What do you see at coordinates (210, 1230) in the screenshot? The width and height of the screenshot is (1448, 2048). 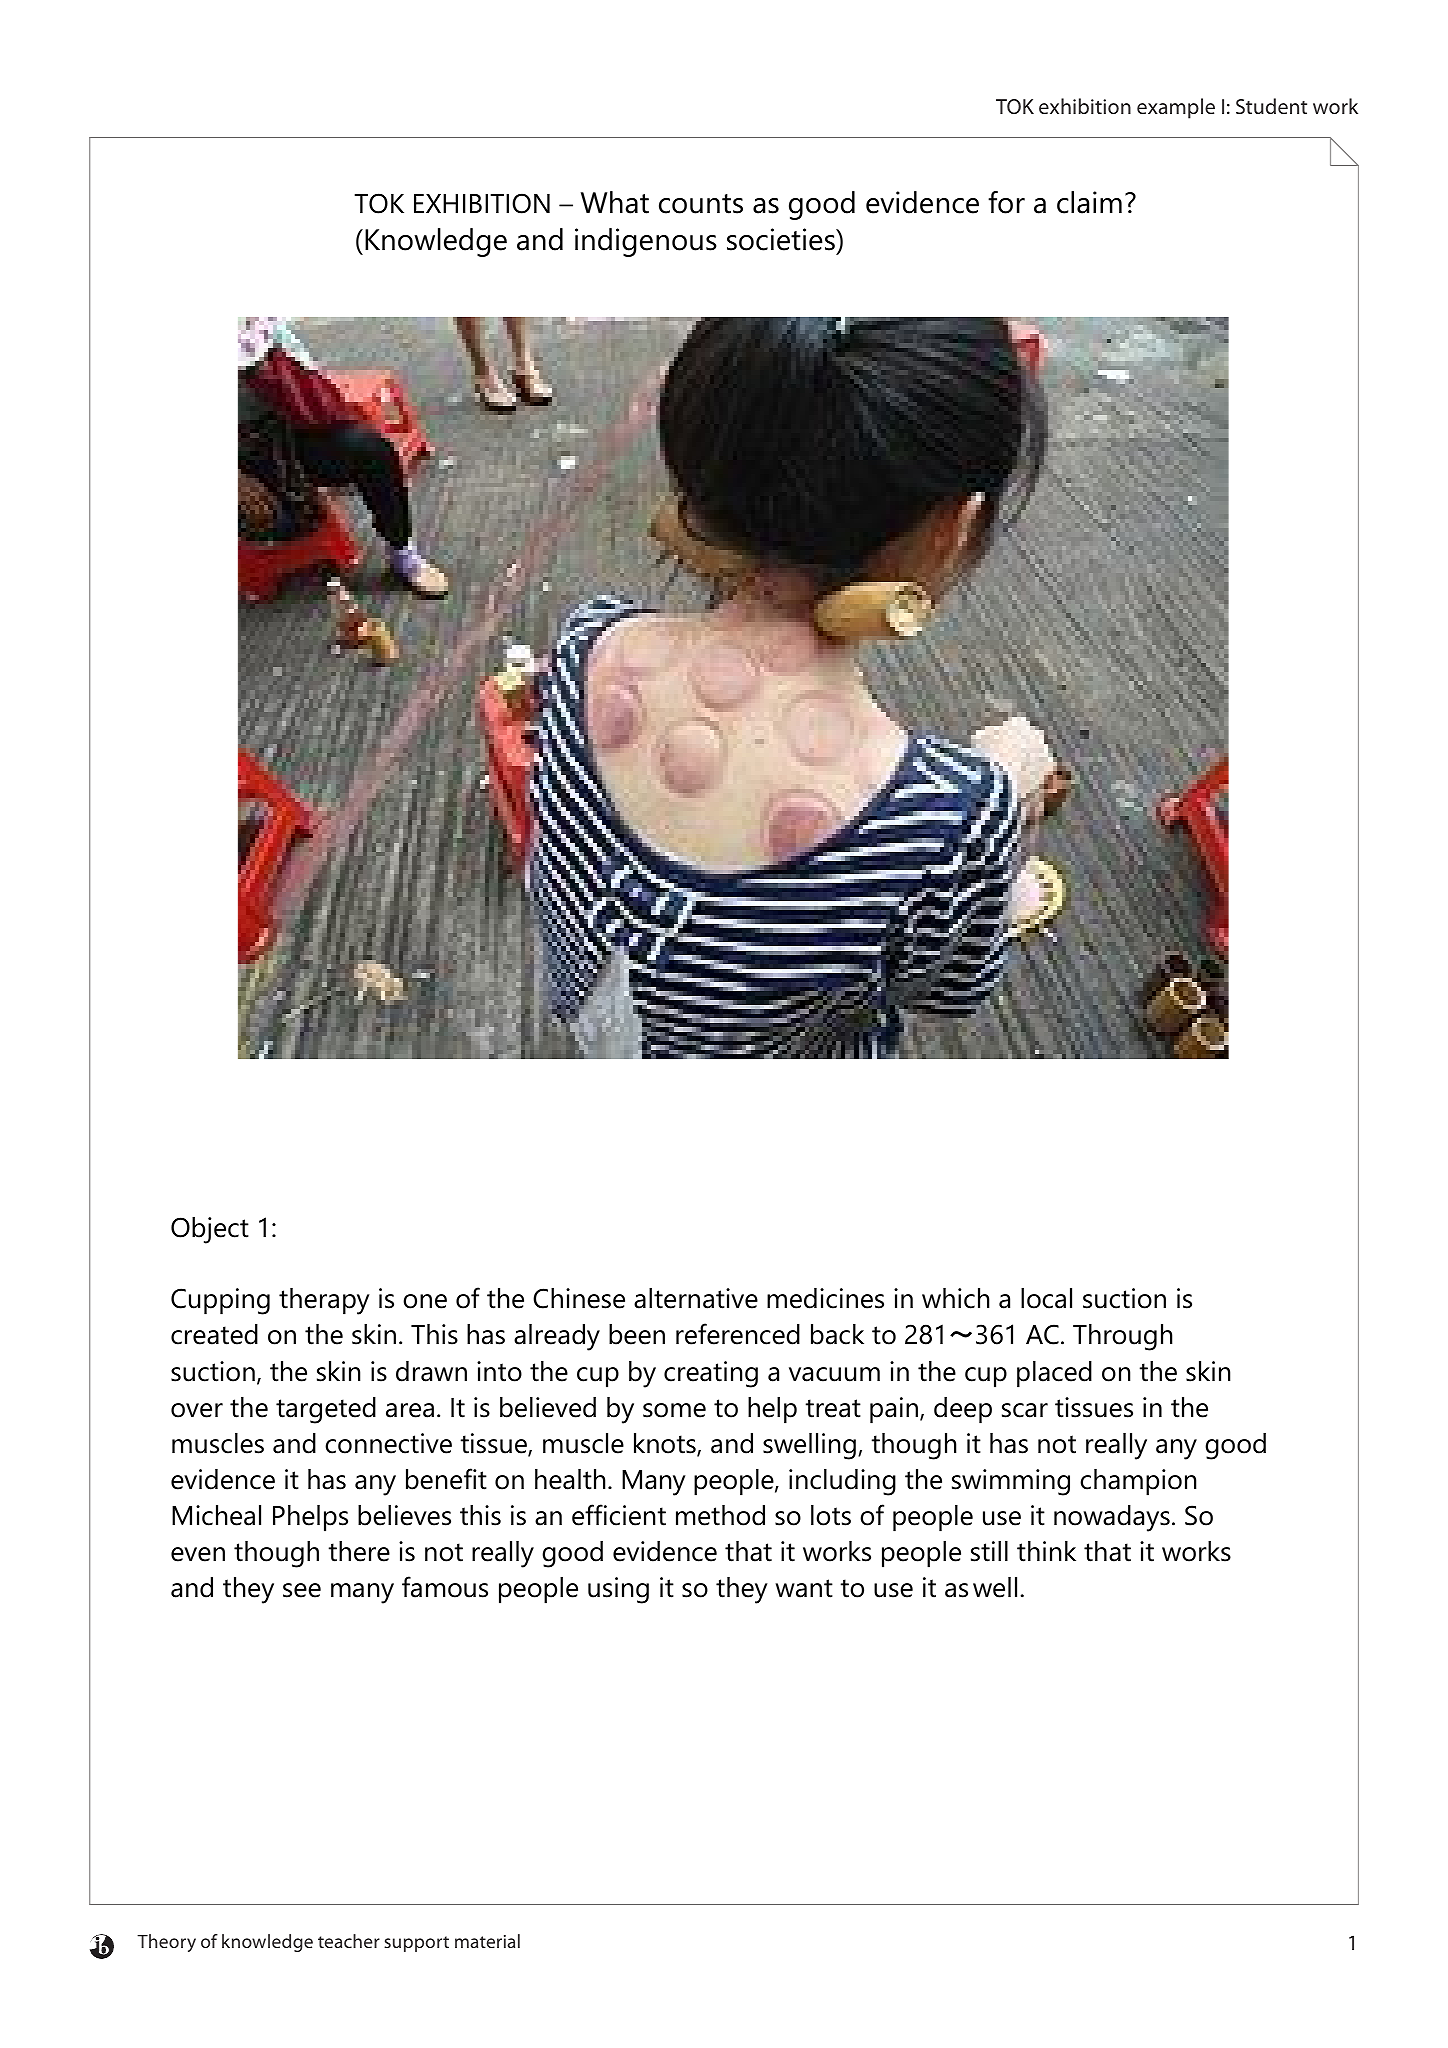 I see `Object` at bounding box center [210, 1230].
